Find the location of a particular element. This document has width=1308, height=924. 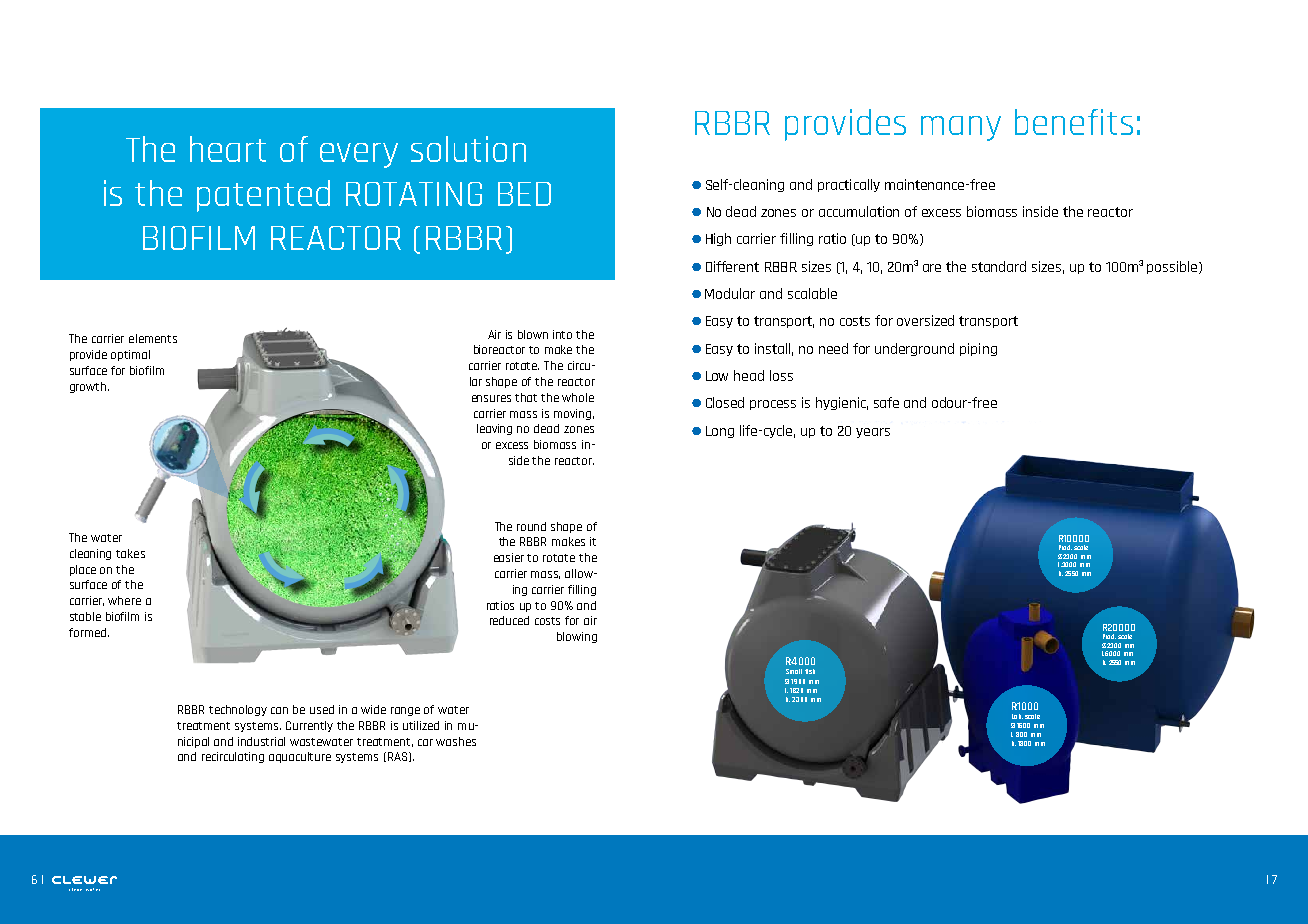

washes is located at coordinates (456, 741).
